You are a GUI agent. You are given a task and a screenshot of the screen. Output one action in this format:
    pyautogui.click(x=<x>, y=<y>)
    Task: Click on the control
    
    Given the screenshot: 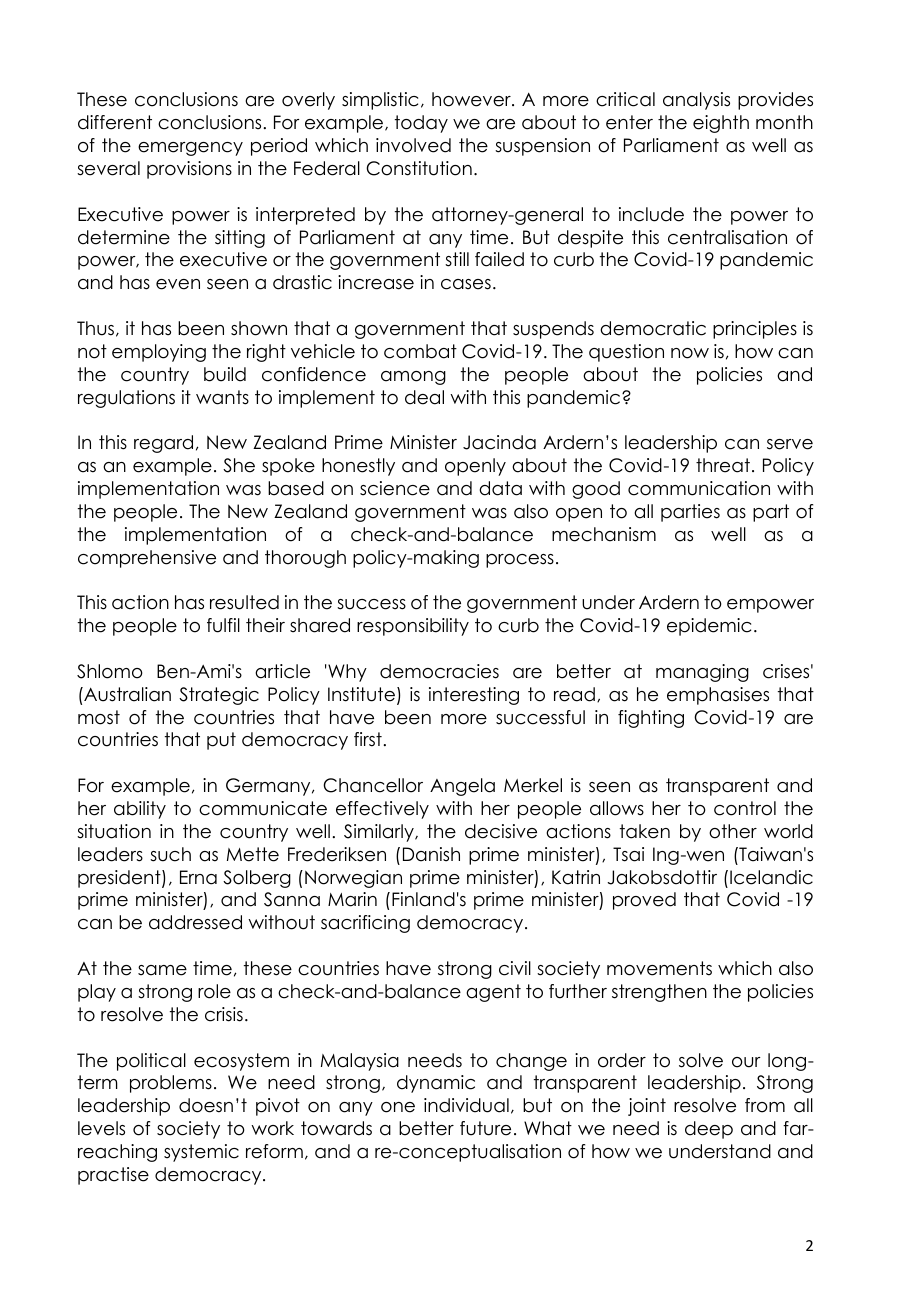 What is the action you would take?
    pyautogui.click(x=745, y=808)
